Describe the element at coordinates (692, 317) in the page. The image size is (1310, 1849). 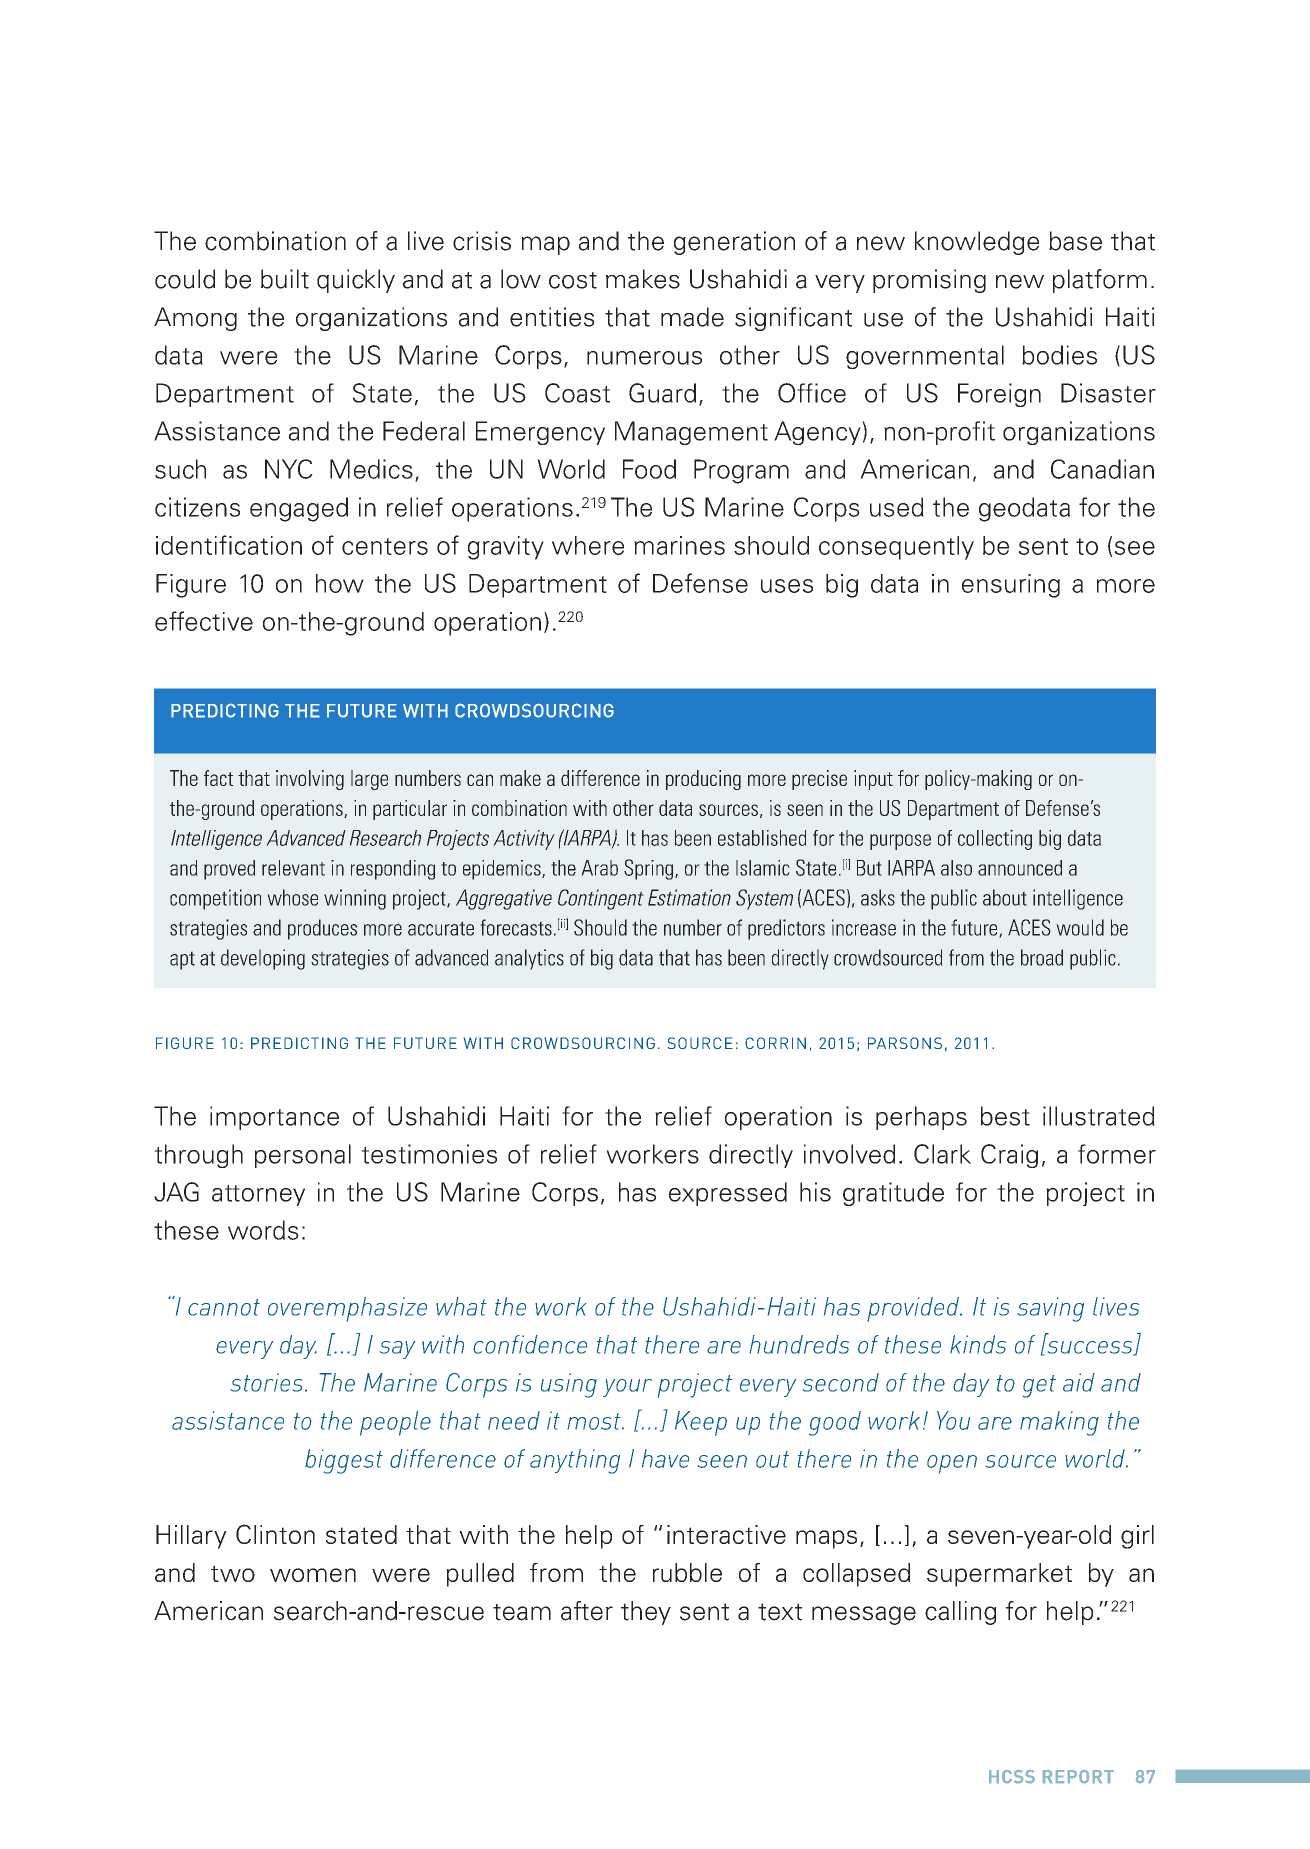
I see `made` at that location.
